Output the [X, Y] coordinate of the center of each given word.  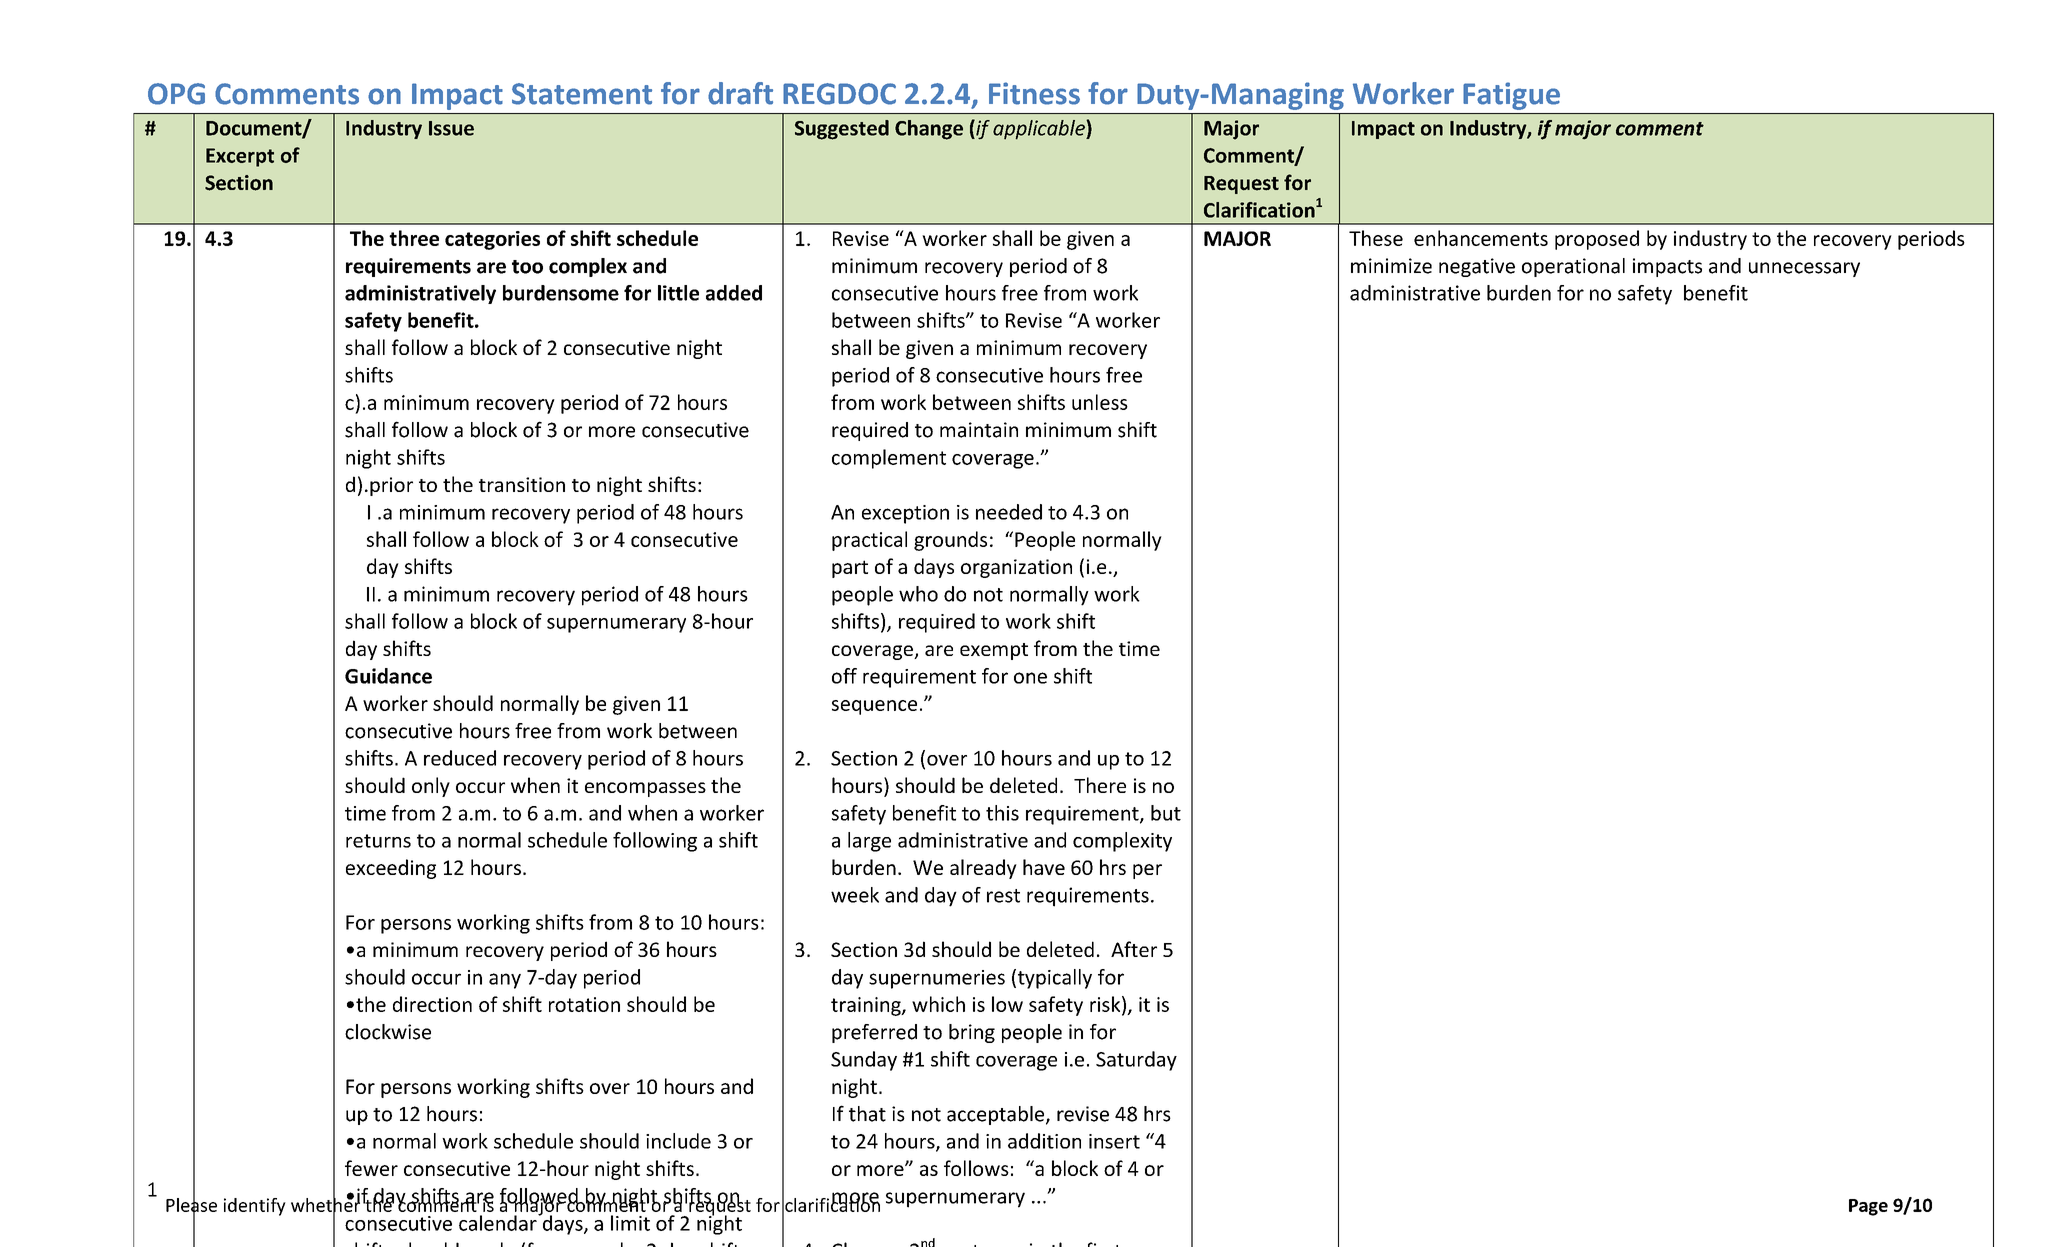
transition [522, 484]
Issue [451, 128]
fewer [371, 1168]
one [1030, 678]
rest [1003, 896]
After [1134, 949]
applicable [1040, 130]
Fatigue [1511, 96]
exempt [994, 651]
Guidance [388, 676]
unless [1100, 402]
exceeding [391, 869]
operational [1573, 267]
